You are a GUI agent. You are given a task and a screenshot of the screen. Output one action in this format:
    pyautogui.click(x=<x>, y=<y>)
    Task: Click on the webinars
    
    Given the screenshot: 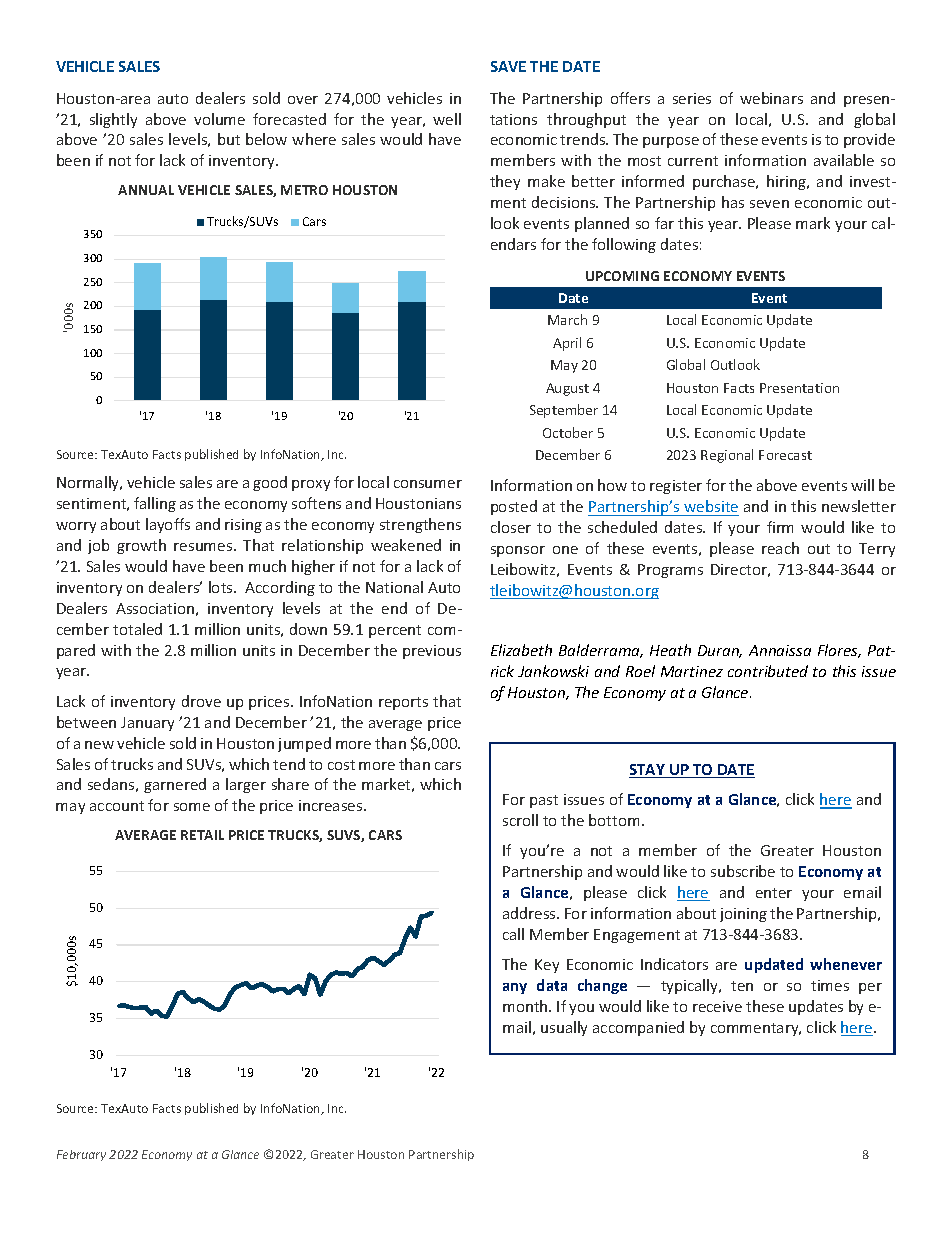 What is the action you would take?
    pyautogui.click(x=771, y=98)
